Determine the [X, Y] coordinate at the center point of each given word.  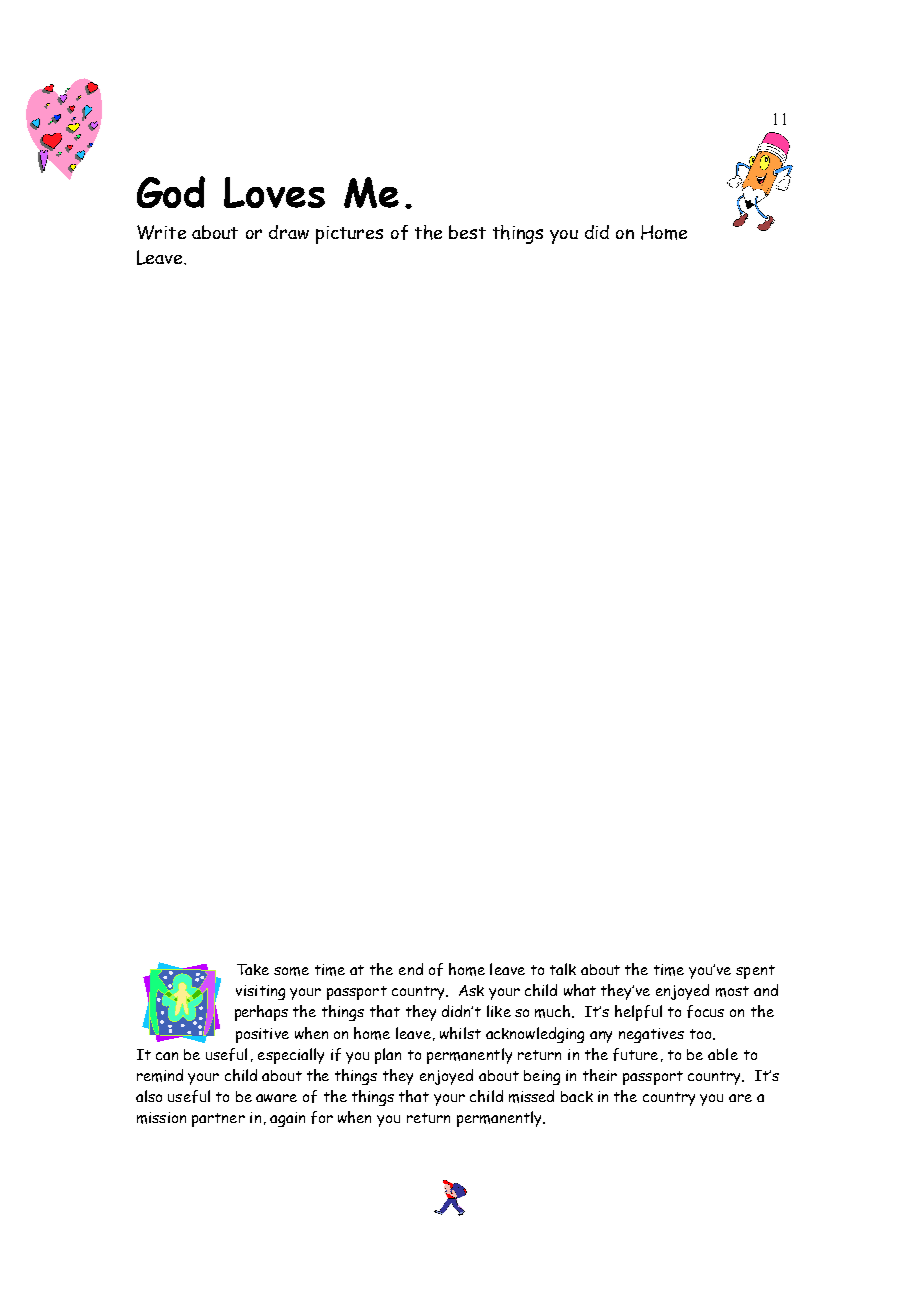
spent [755, 972]
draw [289, 232]
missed [531, 1096]
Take [253, 969]
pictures [349, 235]
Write [161, 232]
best [467, 232]
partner [218, 1120]
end [411, 969]
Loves [274, 192]
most [732, 991]
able [723, 1054]
